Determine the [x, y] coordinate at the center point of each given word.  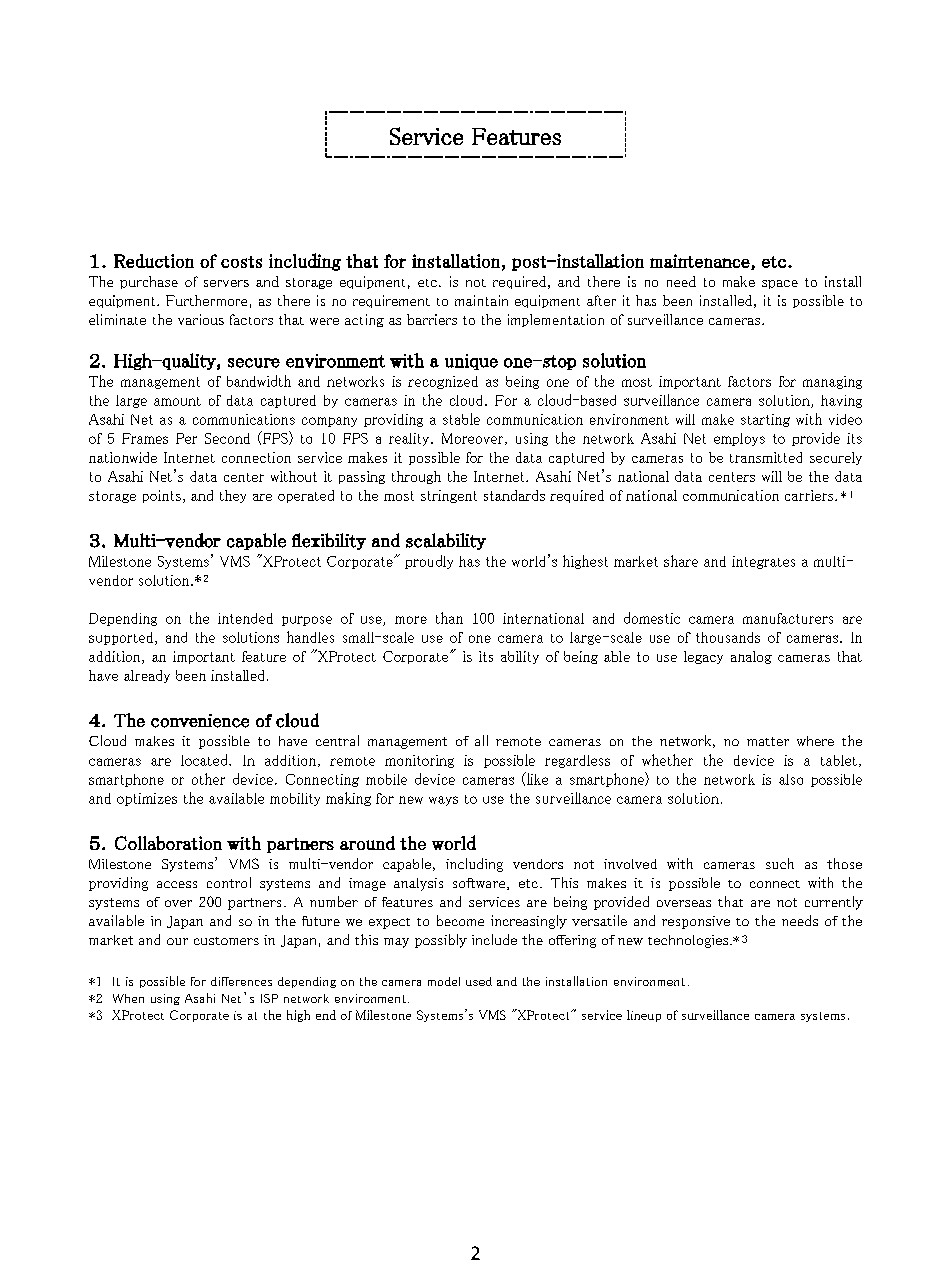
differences [241, 981]
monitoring [419, 761]
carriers [810, 495]
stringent [449, 496]
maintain [481, 300]
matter [768, 741]
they [233, 496]
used [479, 981]
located [205, 760]
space [780, 284]
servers [226, 283]
